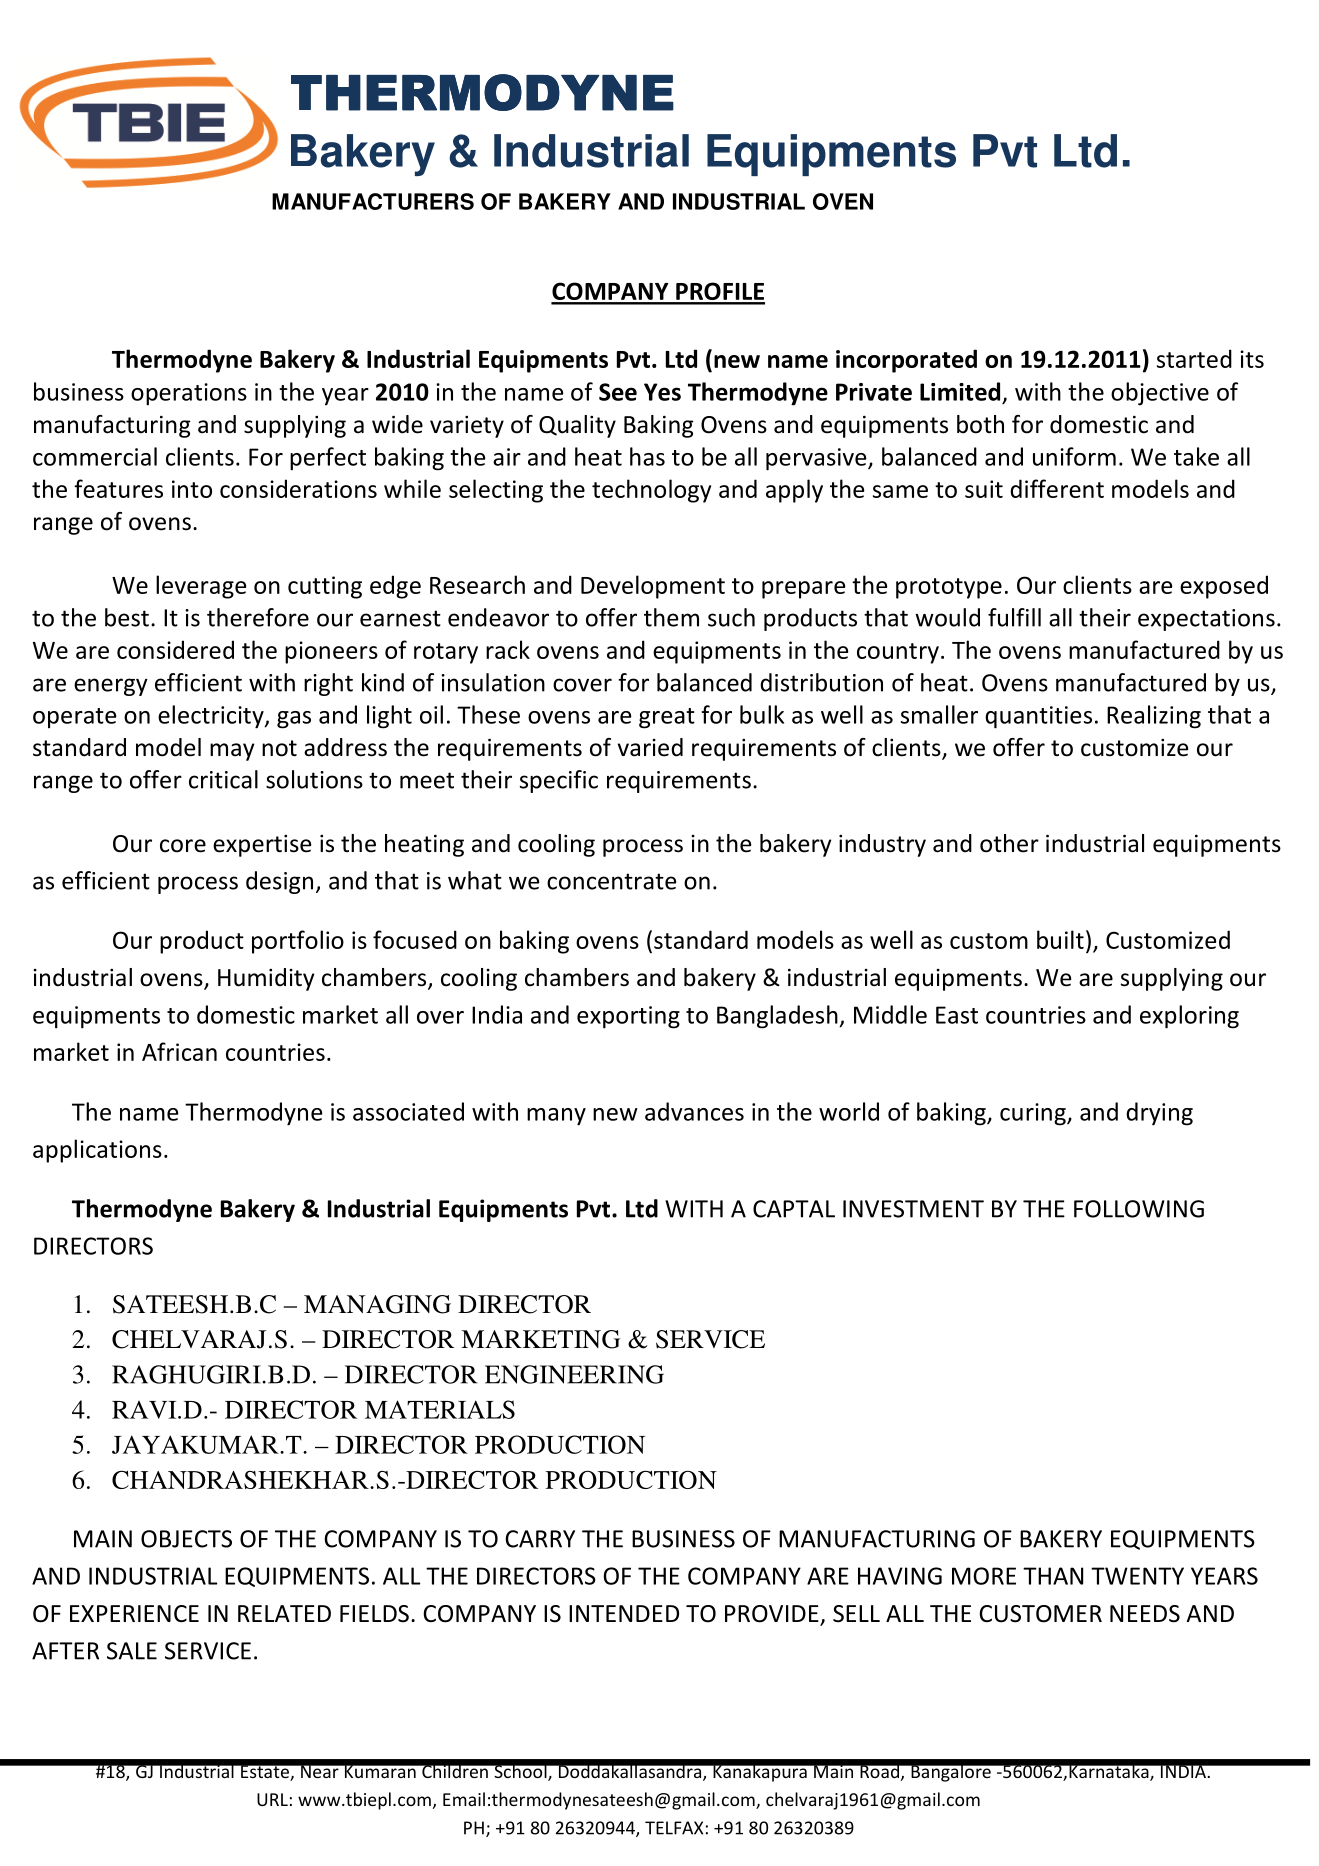 This screenshot has height=1866, width=1319. I want to click on MANUFACTURERS, so click(373, 201).
